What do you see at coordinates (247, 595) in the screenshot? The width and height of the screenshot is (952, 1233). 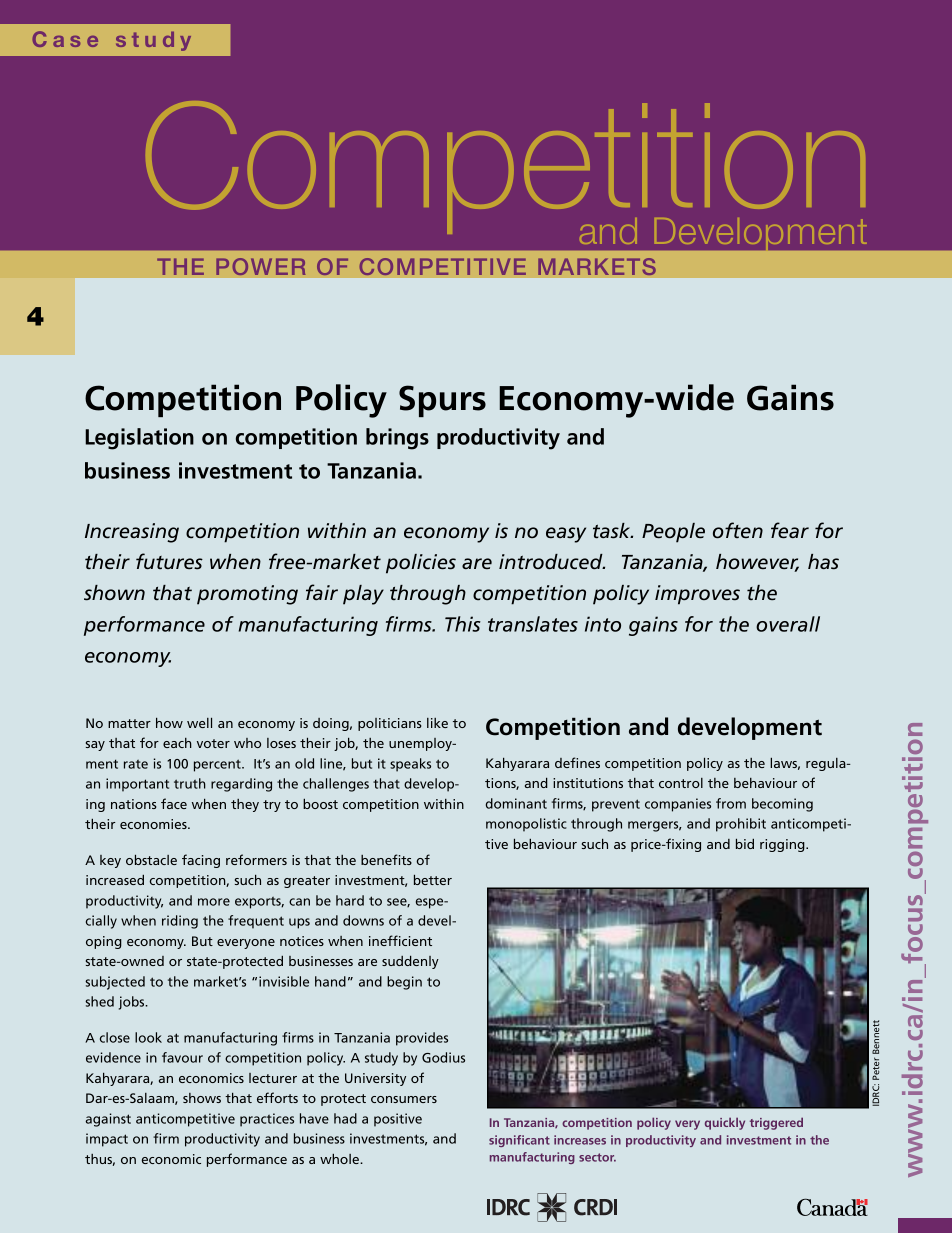 I see `promoting` at bounding box center [247, 595].
